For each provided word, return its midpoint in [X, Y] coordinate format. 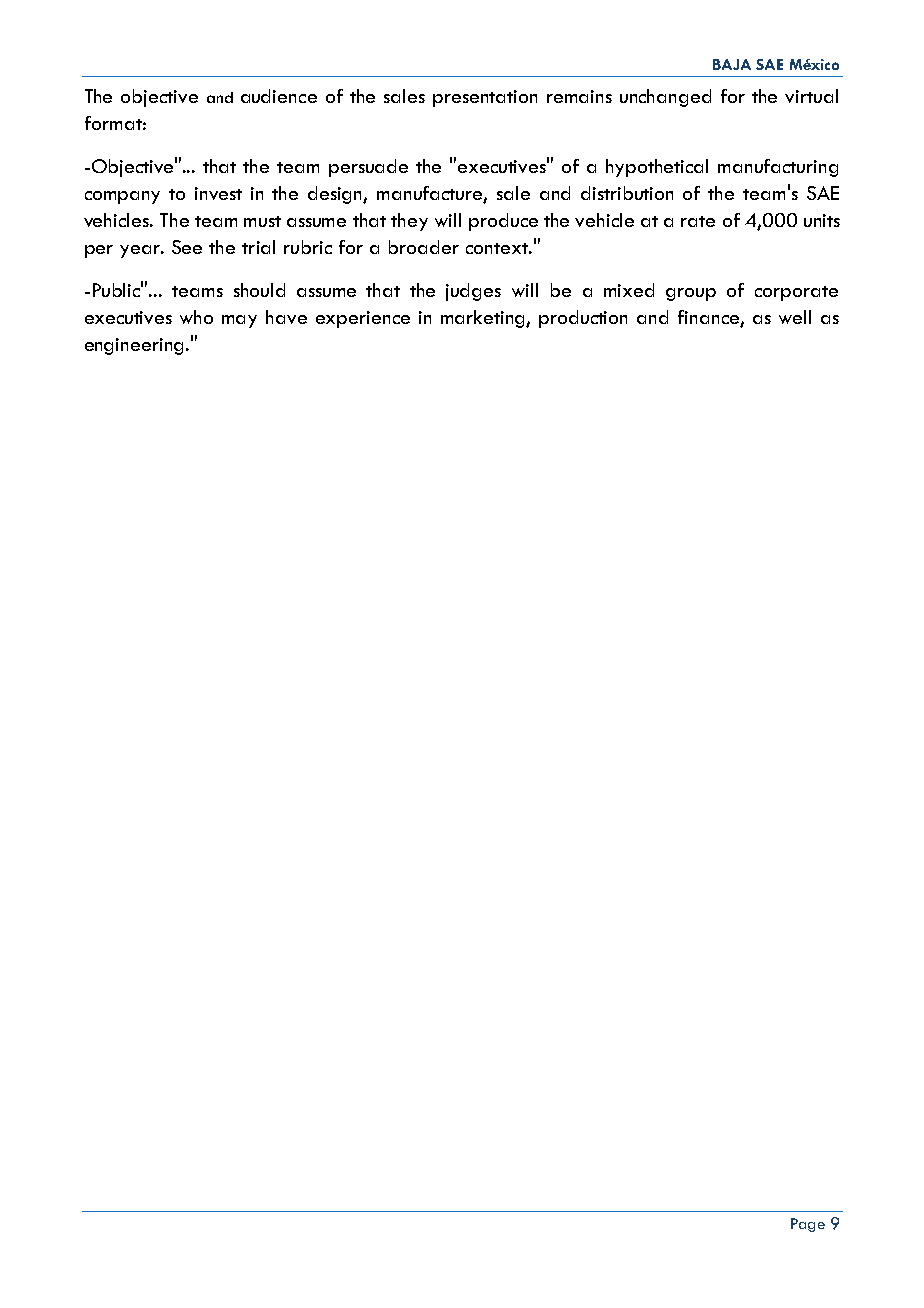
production [583, 319]
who [196, 317]
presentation [485, 98]
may [239, 321]
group [691, 294]
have [286, 317]
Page [808, 1225]
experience [363, 319]
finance [709, 318]
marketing [484, 319]
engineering [136, 346]
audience [279, 96]
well [795, 317]
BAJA [732, 64]
